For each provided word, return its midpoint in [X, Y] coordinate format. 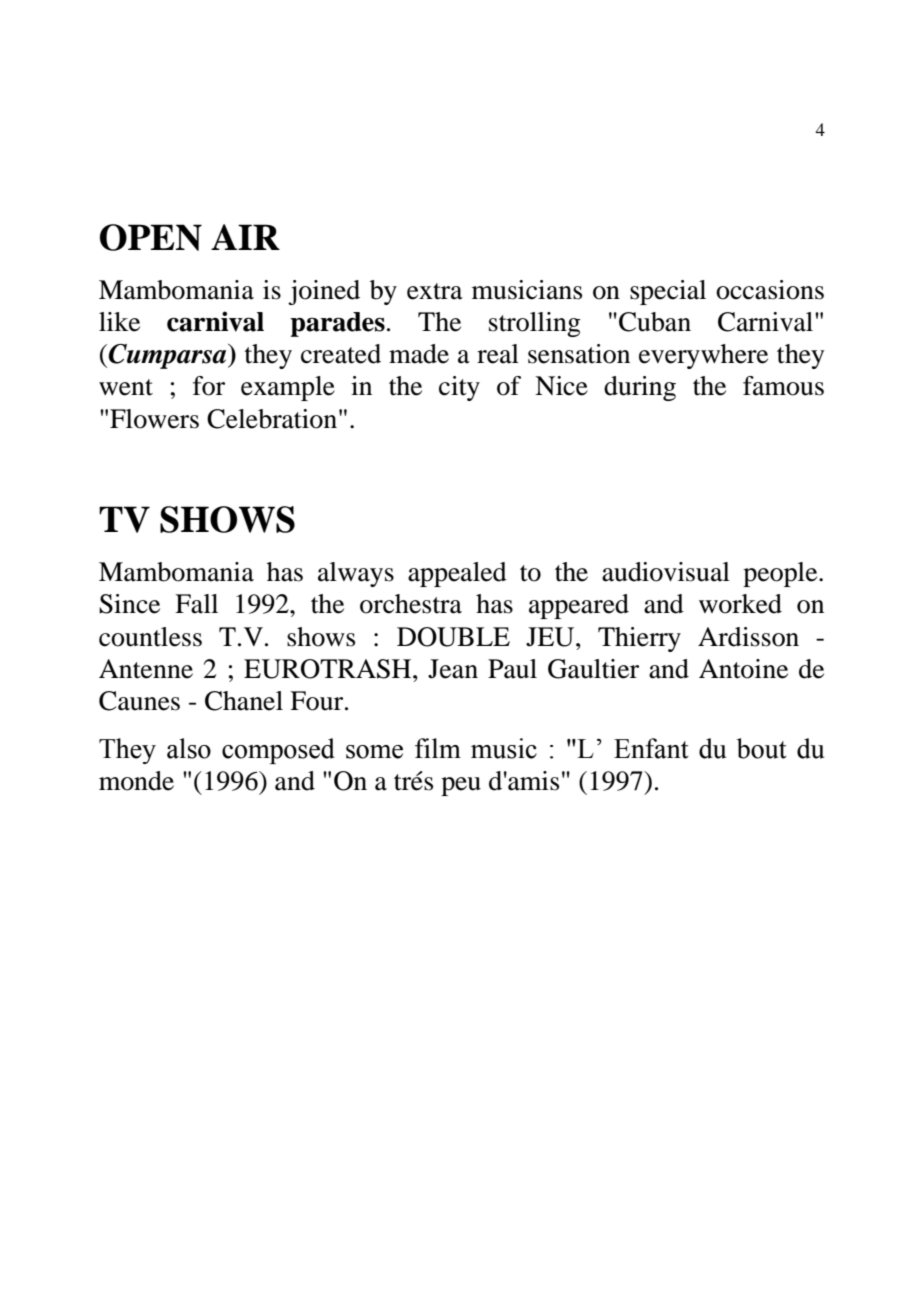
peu [461, 786]
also [189, 748]
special [668, 292]
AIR [245, 237]
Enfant [651, 748]
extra [435, 291]
